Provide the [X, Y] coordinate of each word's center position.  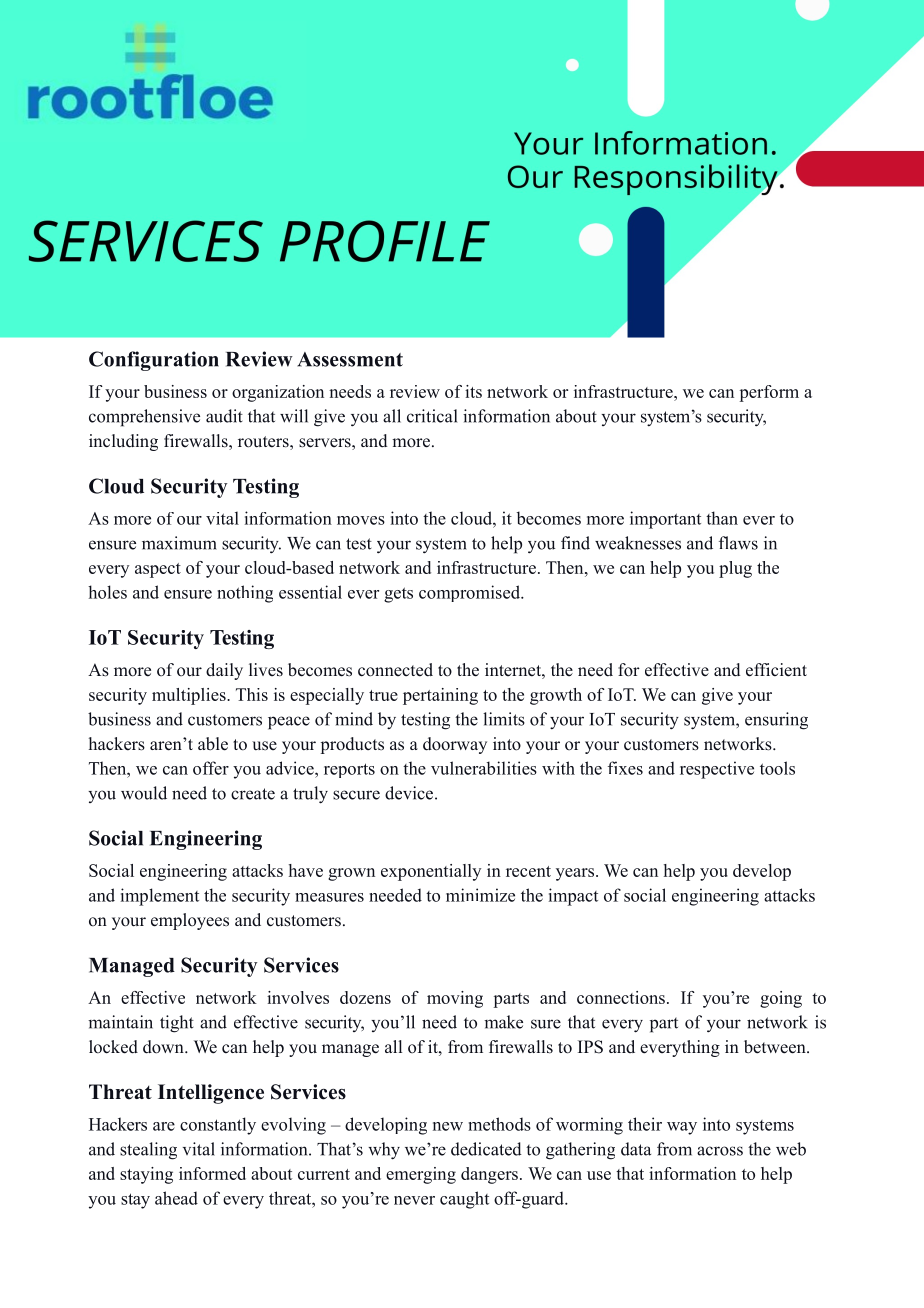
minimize [480, 895]
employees [190, 921]
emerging [421, 1175]
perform [769, 393]
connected [395, 670]
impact [573, 897]
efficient [776, 670]
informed [212, 1173]
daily [224, 671]
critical [432, 416]
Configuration [154, 361]
